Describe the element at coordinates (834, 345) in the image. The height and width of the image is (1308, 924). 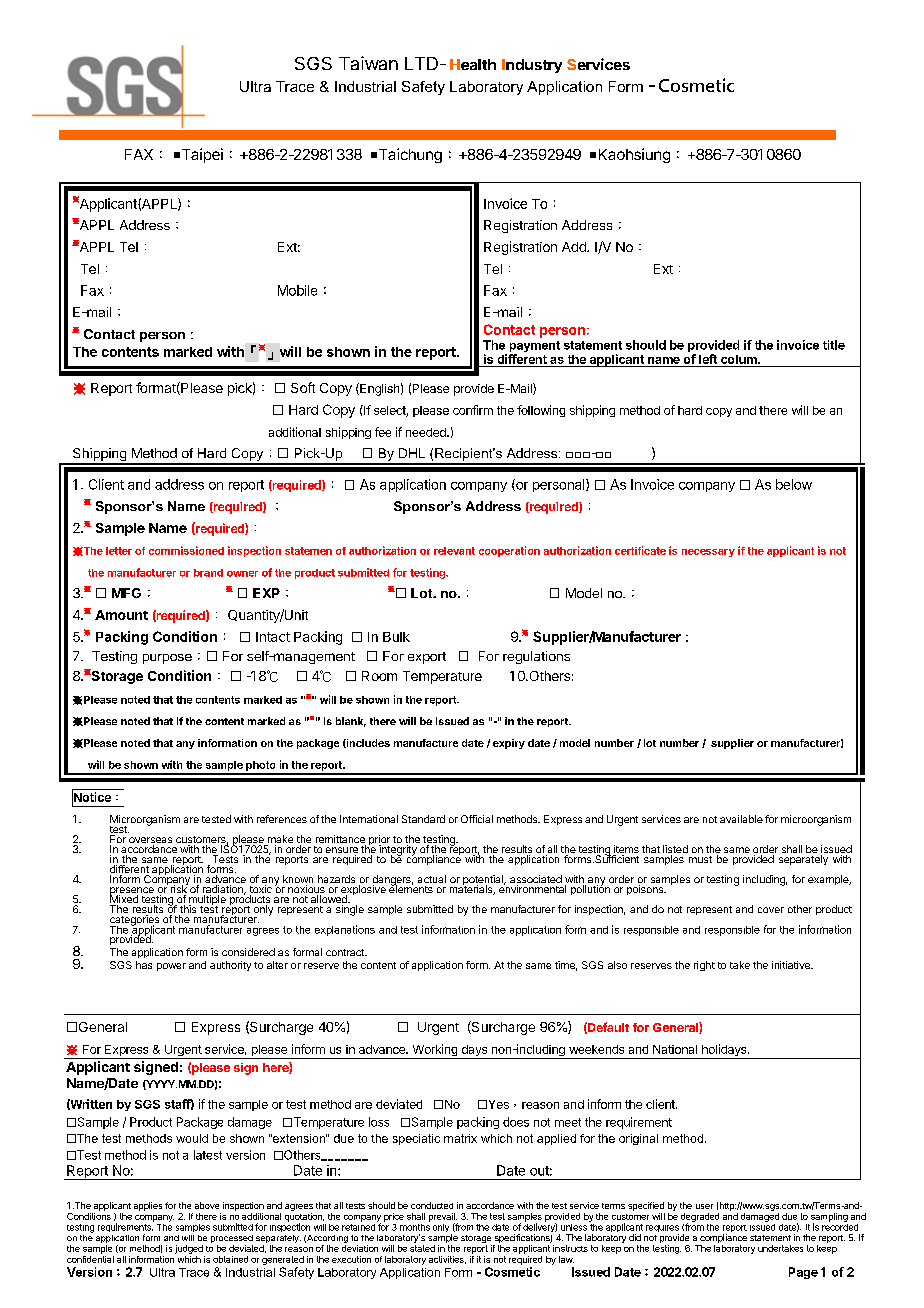
I see `title` at that location.
